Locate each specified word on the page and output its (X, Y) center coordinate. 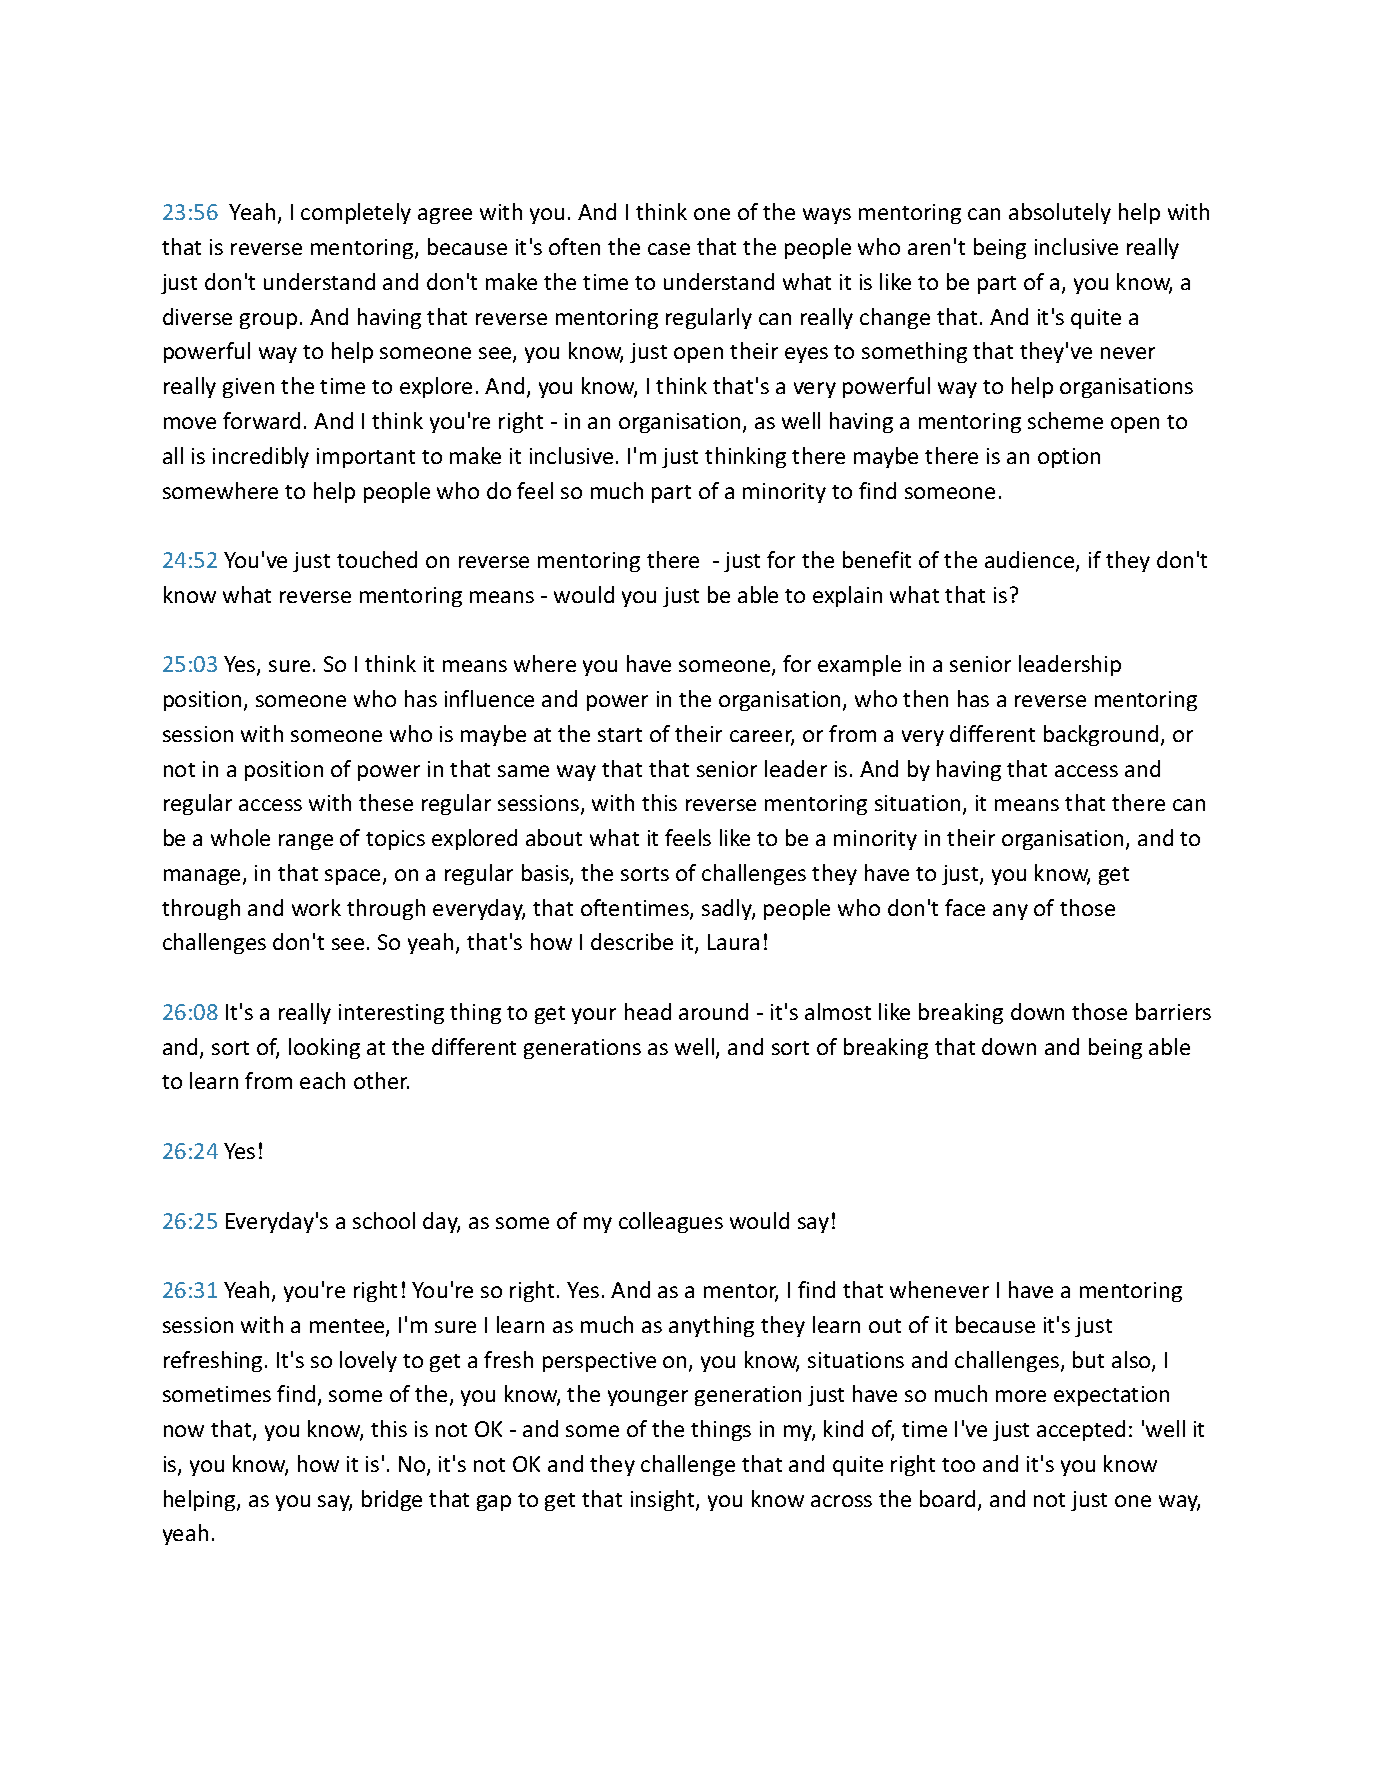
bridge (392, 1500)
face (965, 907)
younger (648, 1398)
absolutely (1060, 213)
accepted (1081, 1430)
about (554, 837)
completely (356, 213)
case (669, 249)
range (306, 842)
